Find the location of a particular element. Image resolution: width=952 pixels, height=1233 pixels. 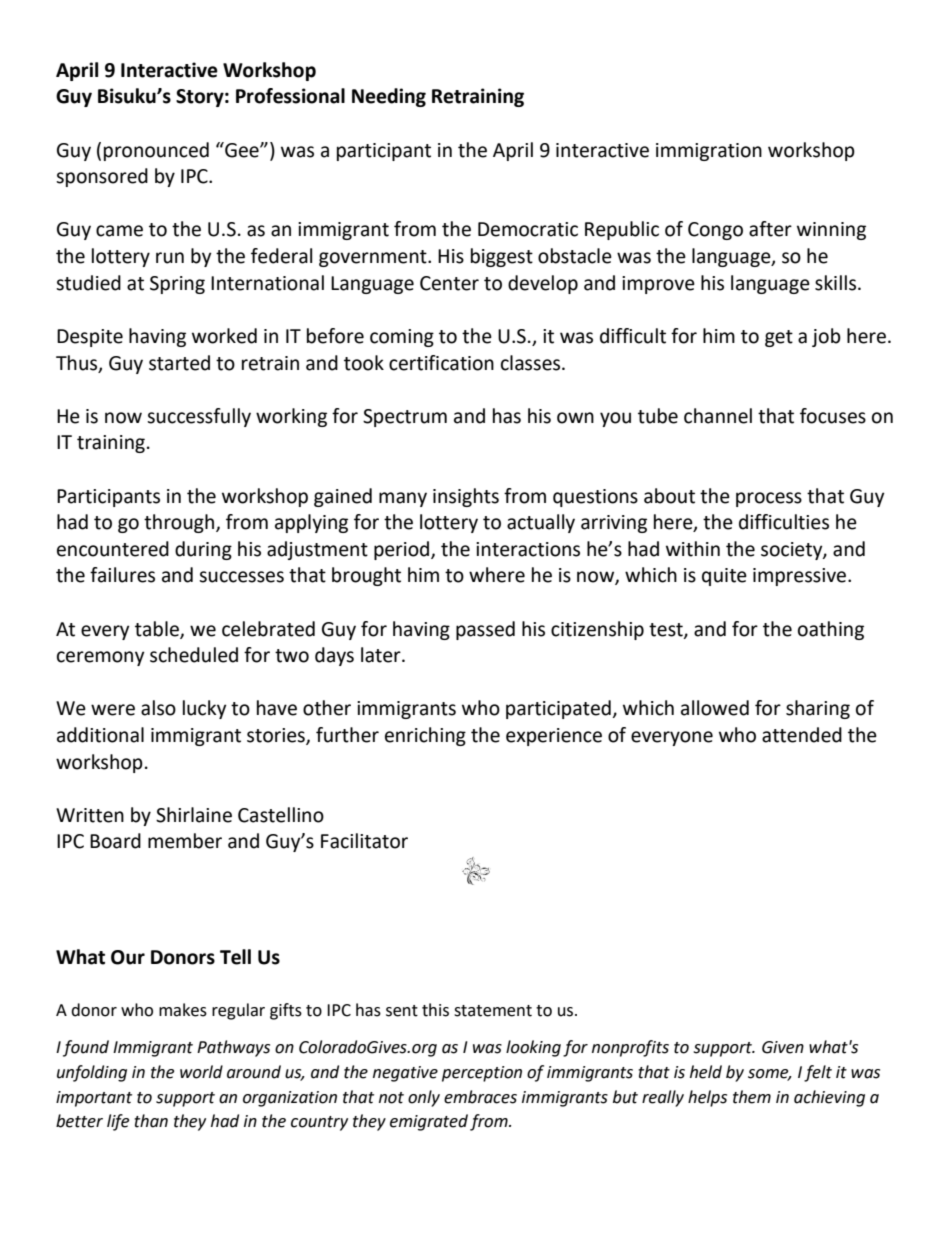

quite is located at coordinates (724, 577).
